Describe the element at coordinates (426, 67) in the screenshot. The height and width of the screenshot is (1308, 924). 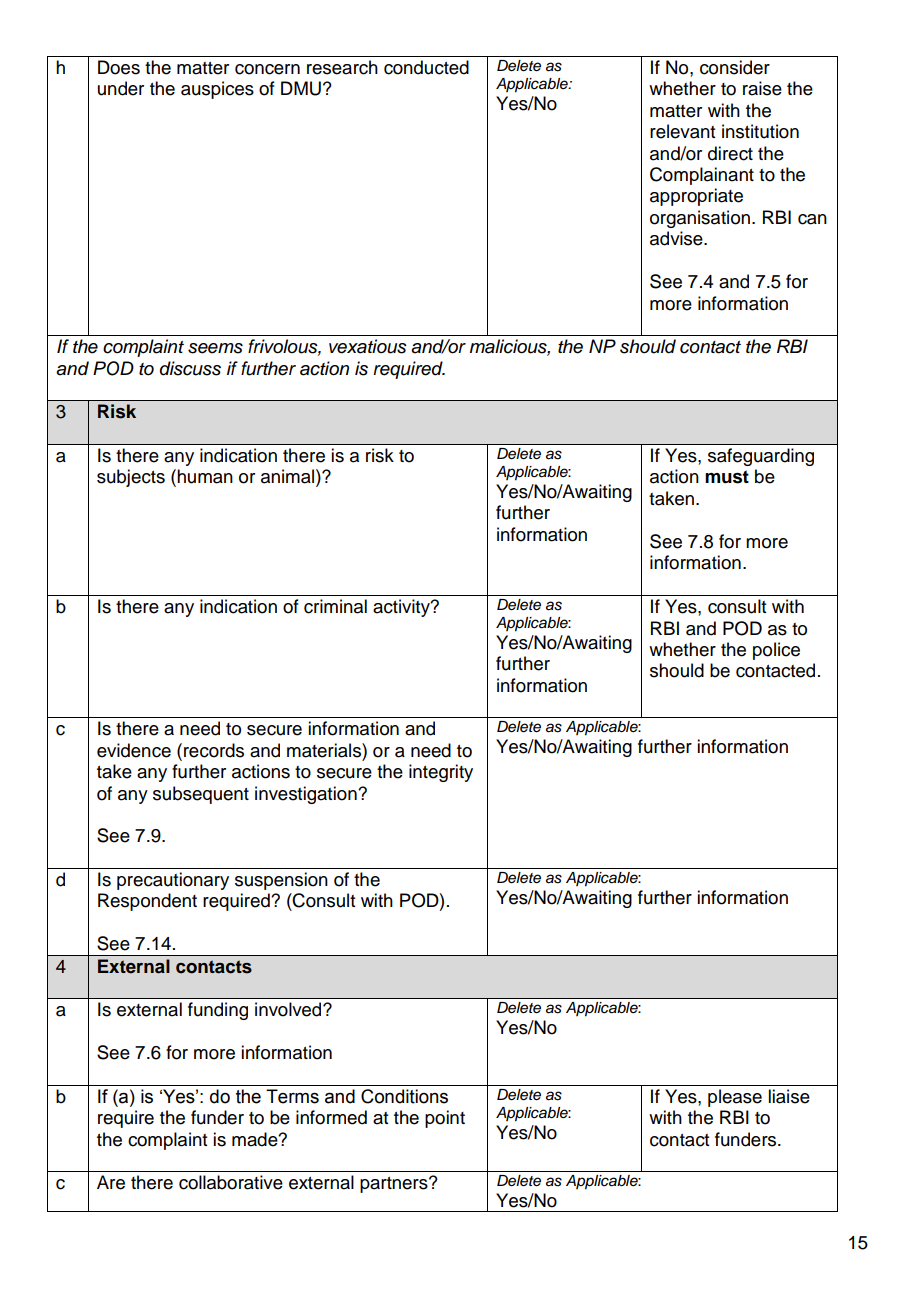
I see `conducted` at that location.
